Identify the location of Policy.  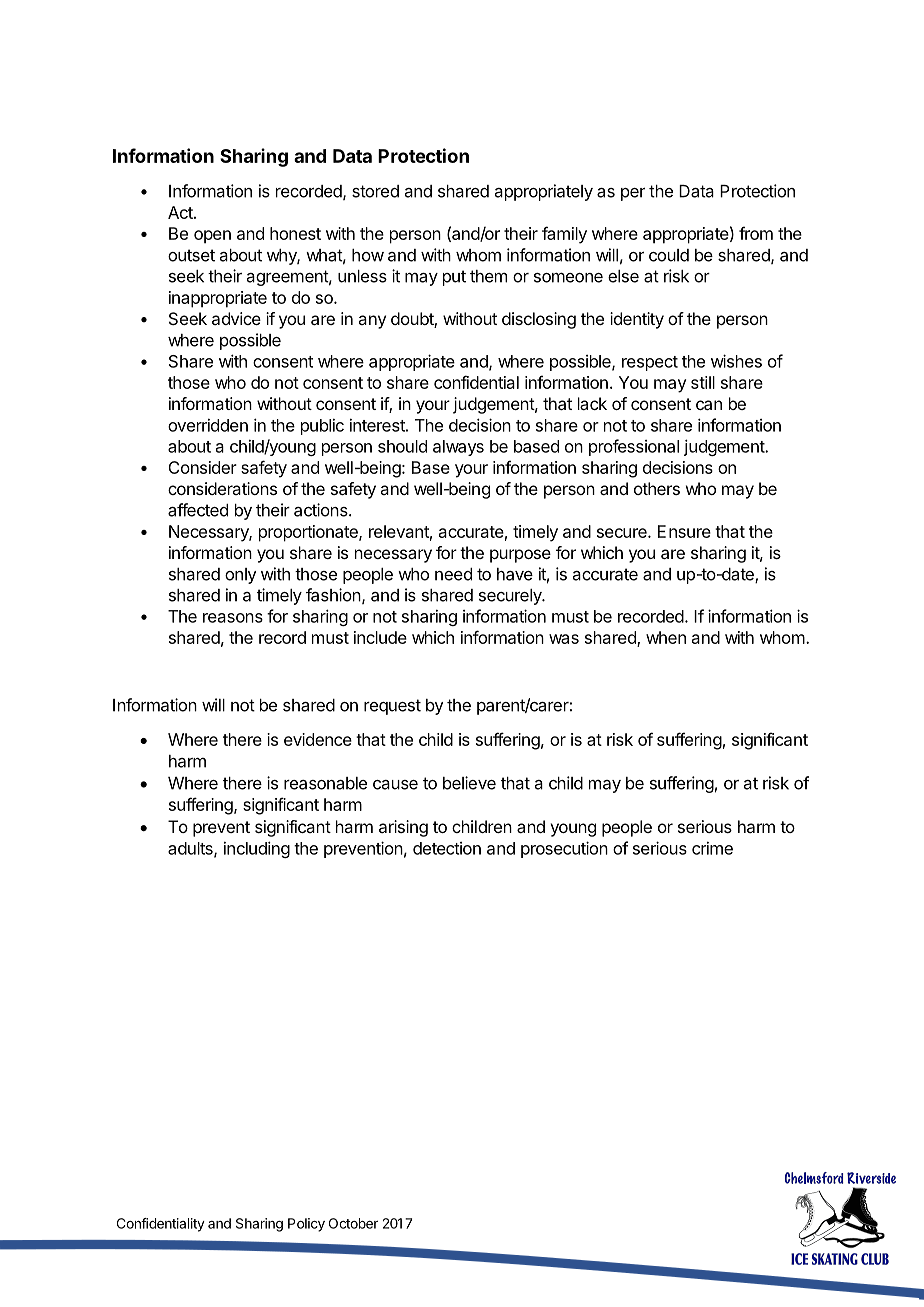
(306, 1225).
